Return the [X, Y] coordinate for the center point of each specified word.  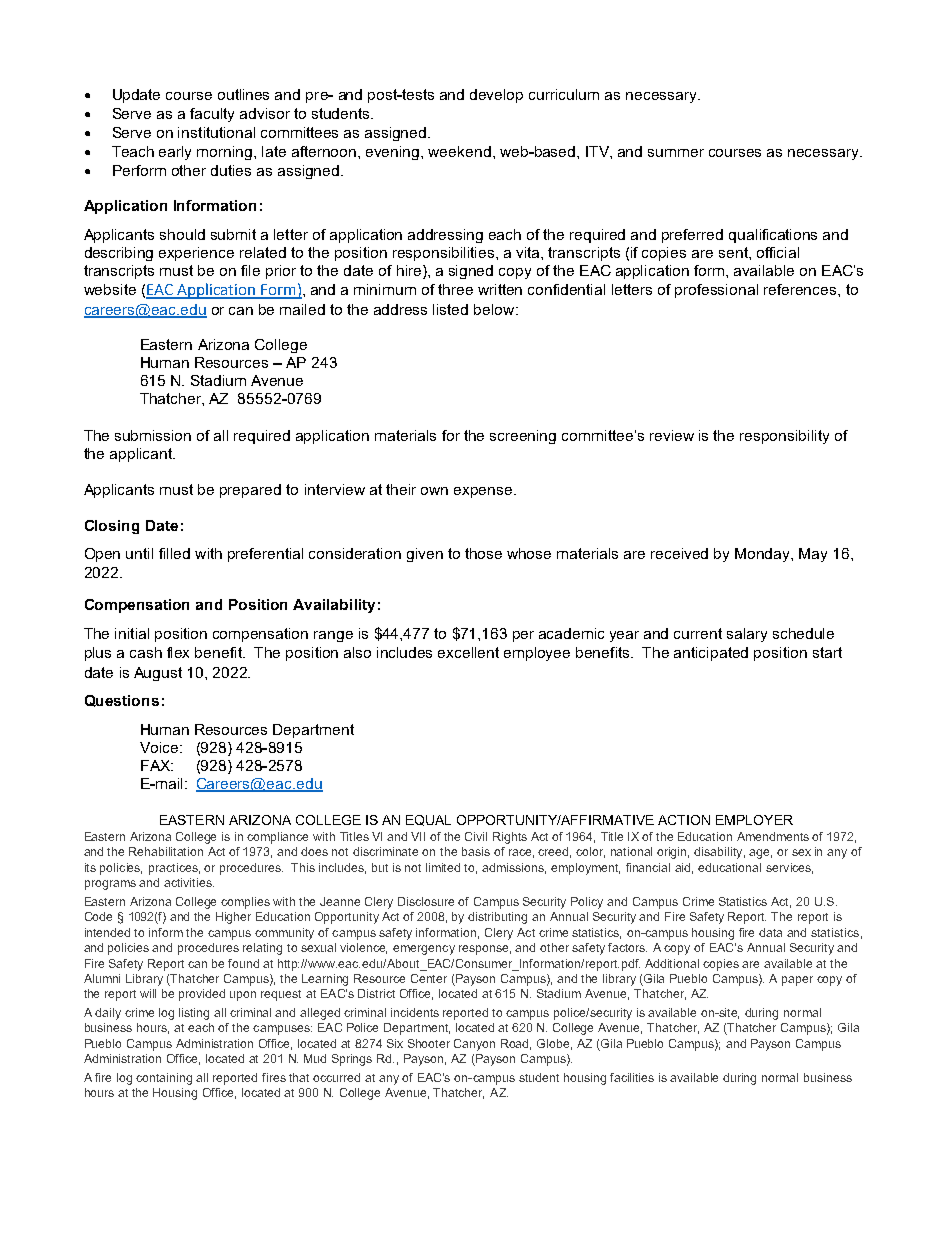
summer [676, 153]
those [483, 553]
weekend [459, 151]
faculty [212, 115]
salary [747, 635]
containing [164, 1079]
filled [174, 553]
